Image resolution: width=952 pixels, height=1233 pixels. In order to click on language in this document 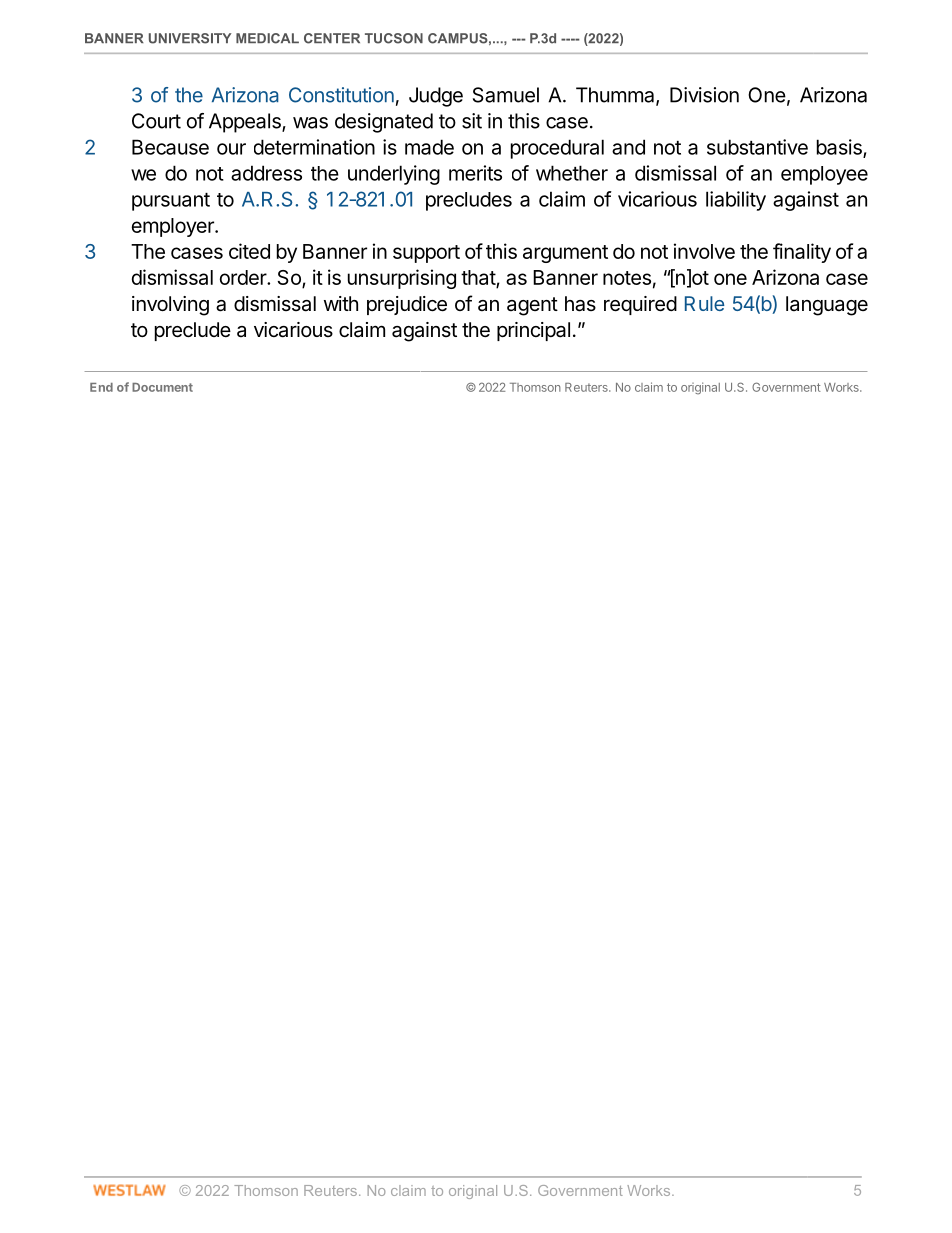, I will do `click(827, 306)`.
